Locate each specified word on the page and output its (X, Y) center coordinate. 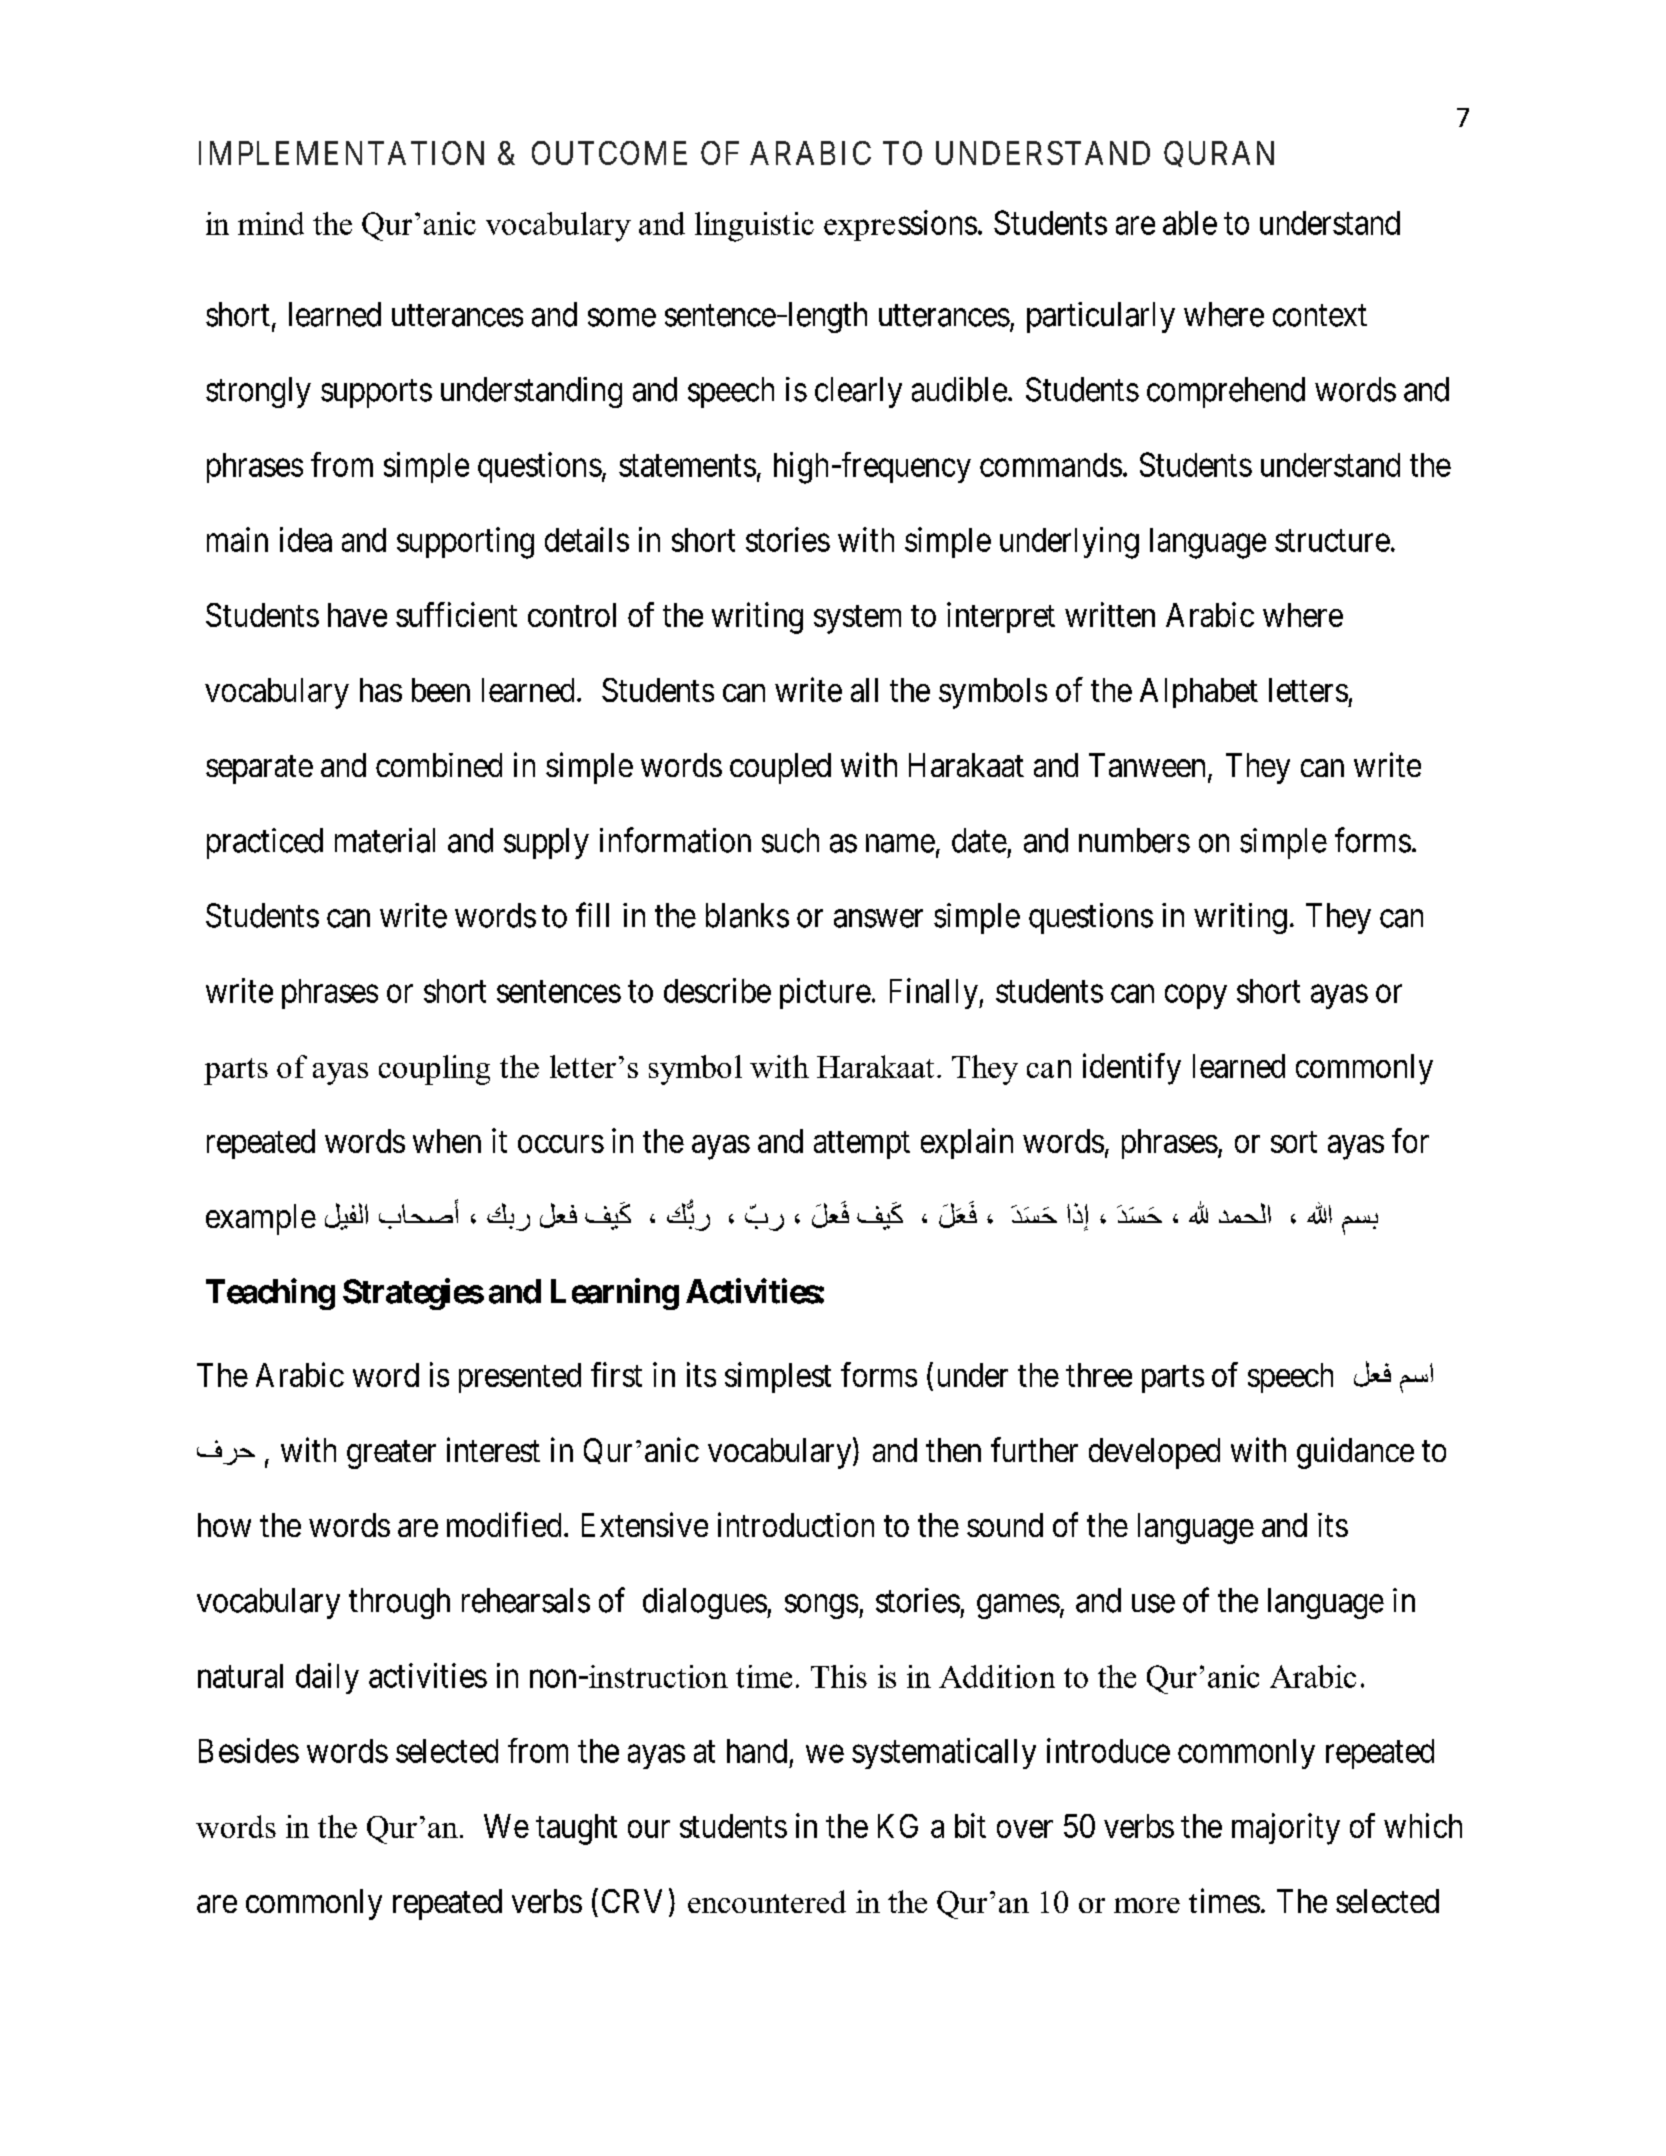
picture (825, 993)
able (1190, 223)
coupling (434, 1070)
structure (1332, 541)
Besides (249, 1750)
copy (1196, 997)
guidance (1355, 1453)
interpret (1001, 617)
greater (391, 1455)
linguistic (754, 227)
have (357, 615)
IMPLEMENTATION (341, 153)
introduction (796, 1524)
